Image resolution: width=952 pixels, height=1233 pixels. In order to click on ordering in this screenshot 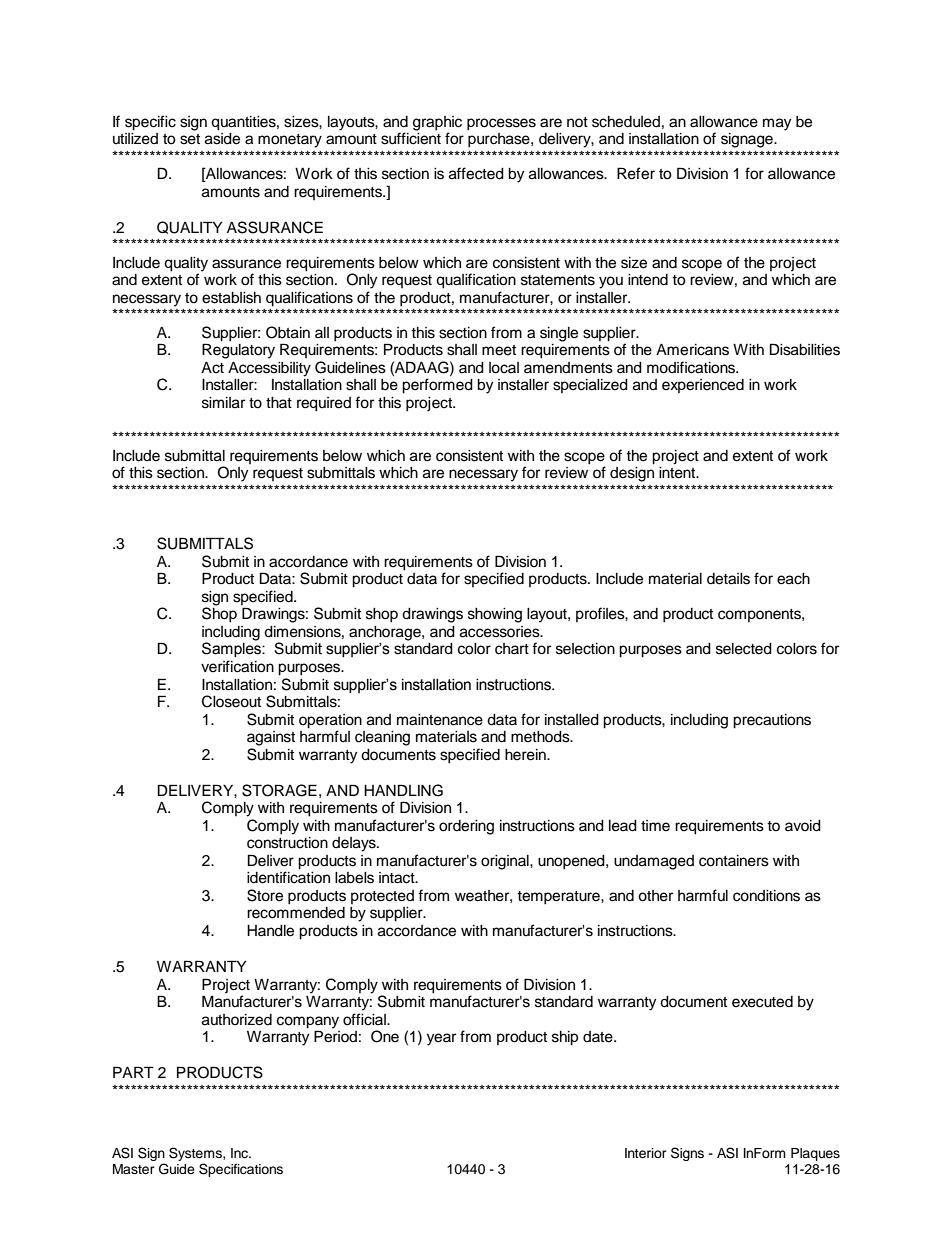, I will do `click(466, 827)`.
